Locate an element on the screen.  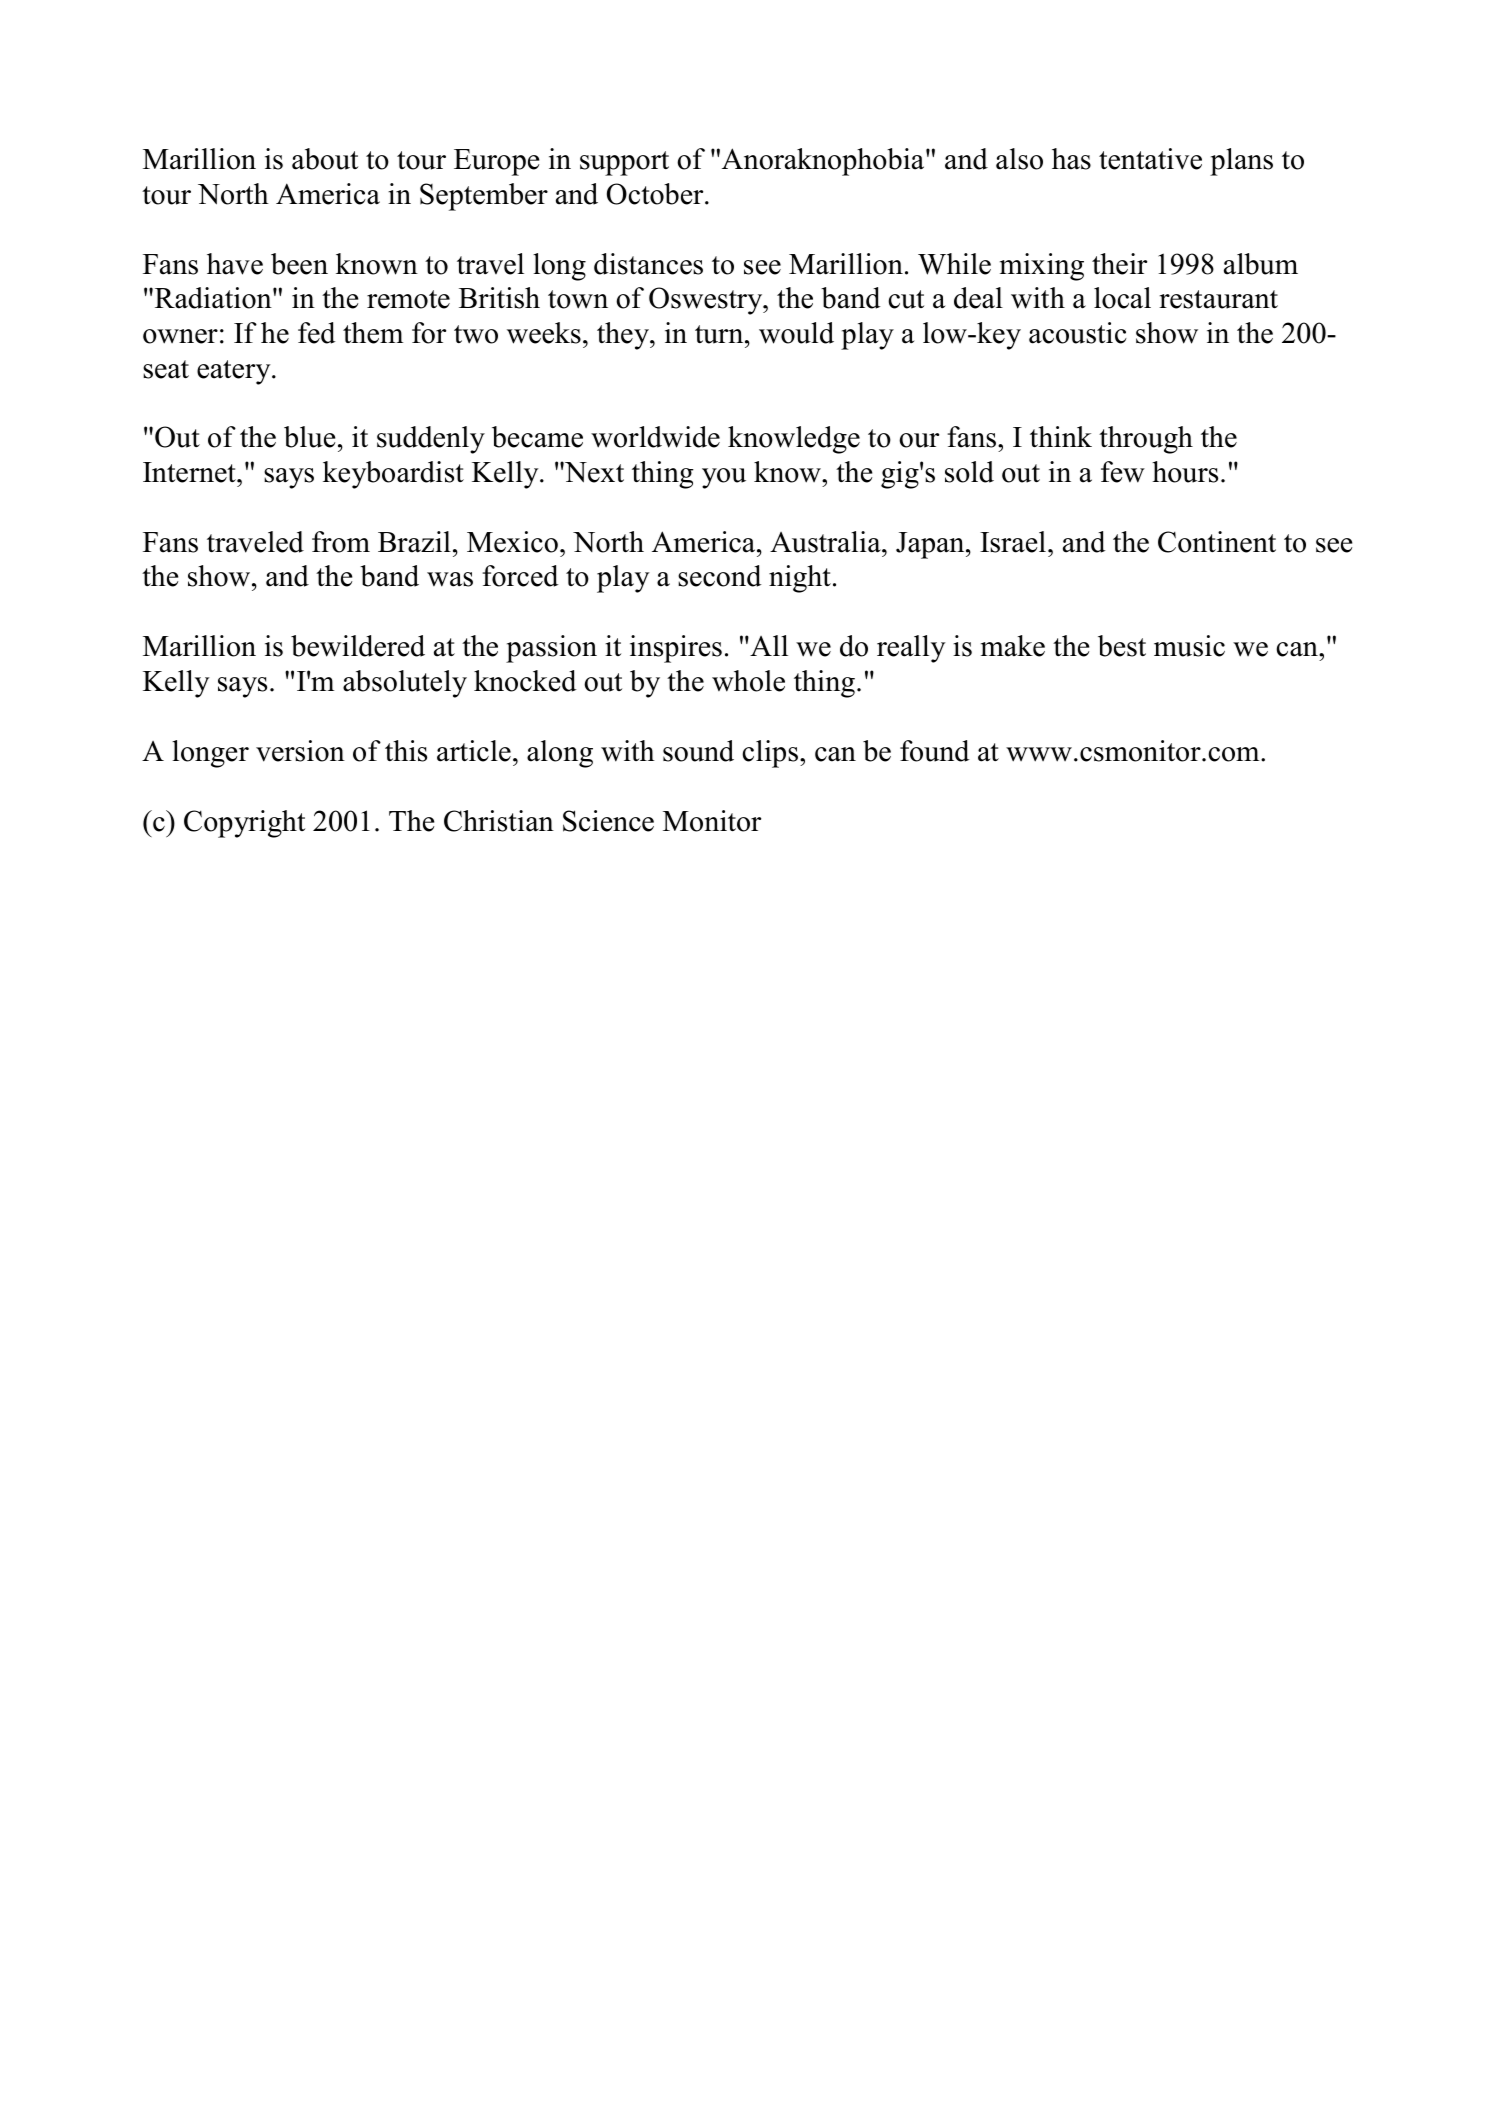
few is located at coordinates (1123, 472).
